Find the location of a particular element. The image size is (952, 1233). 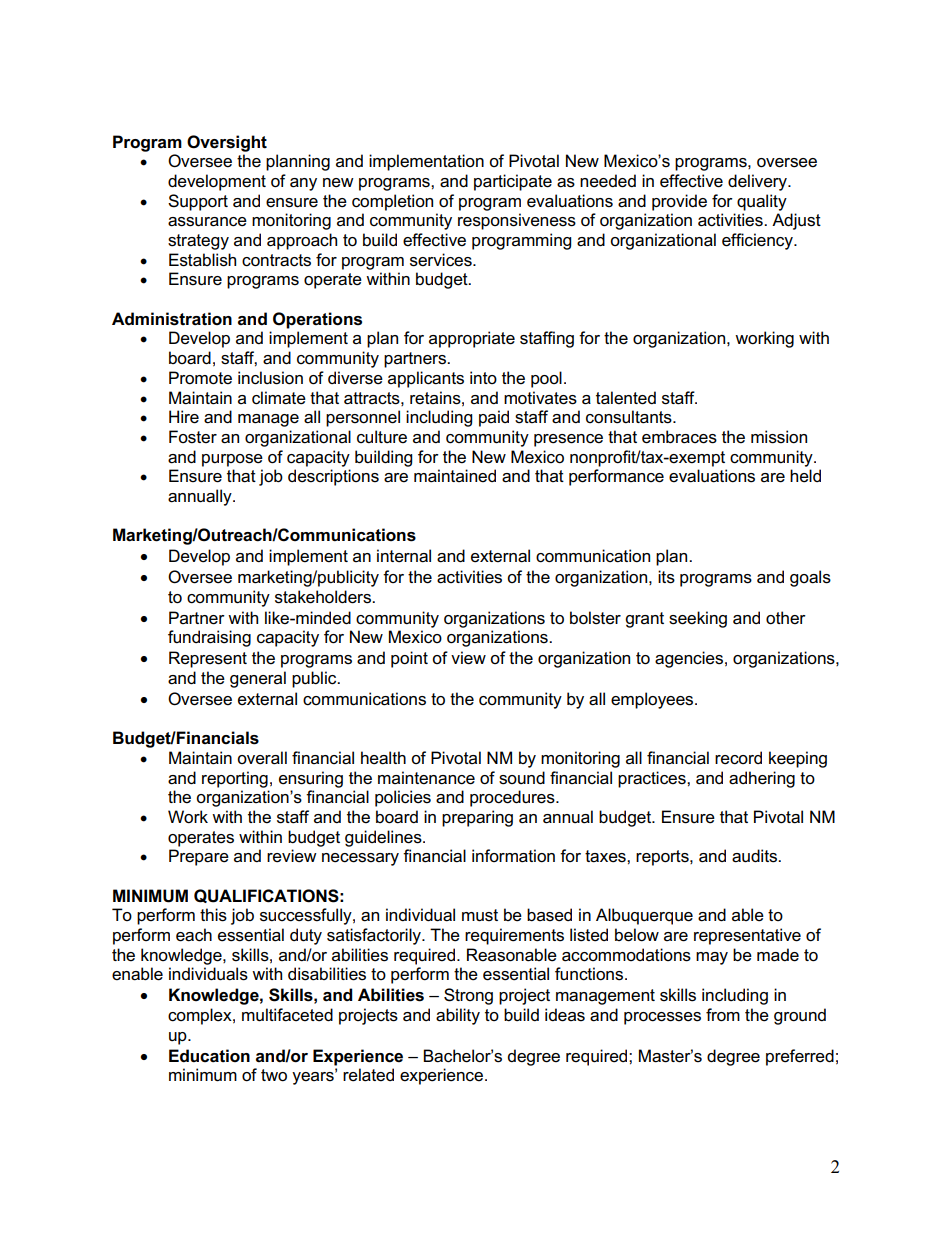

ability is located at coordinates (458, 1016).
